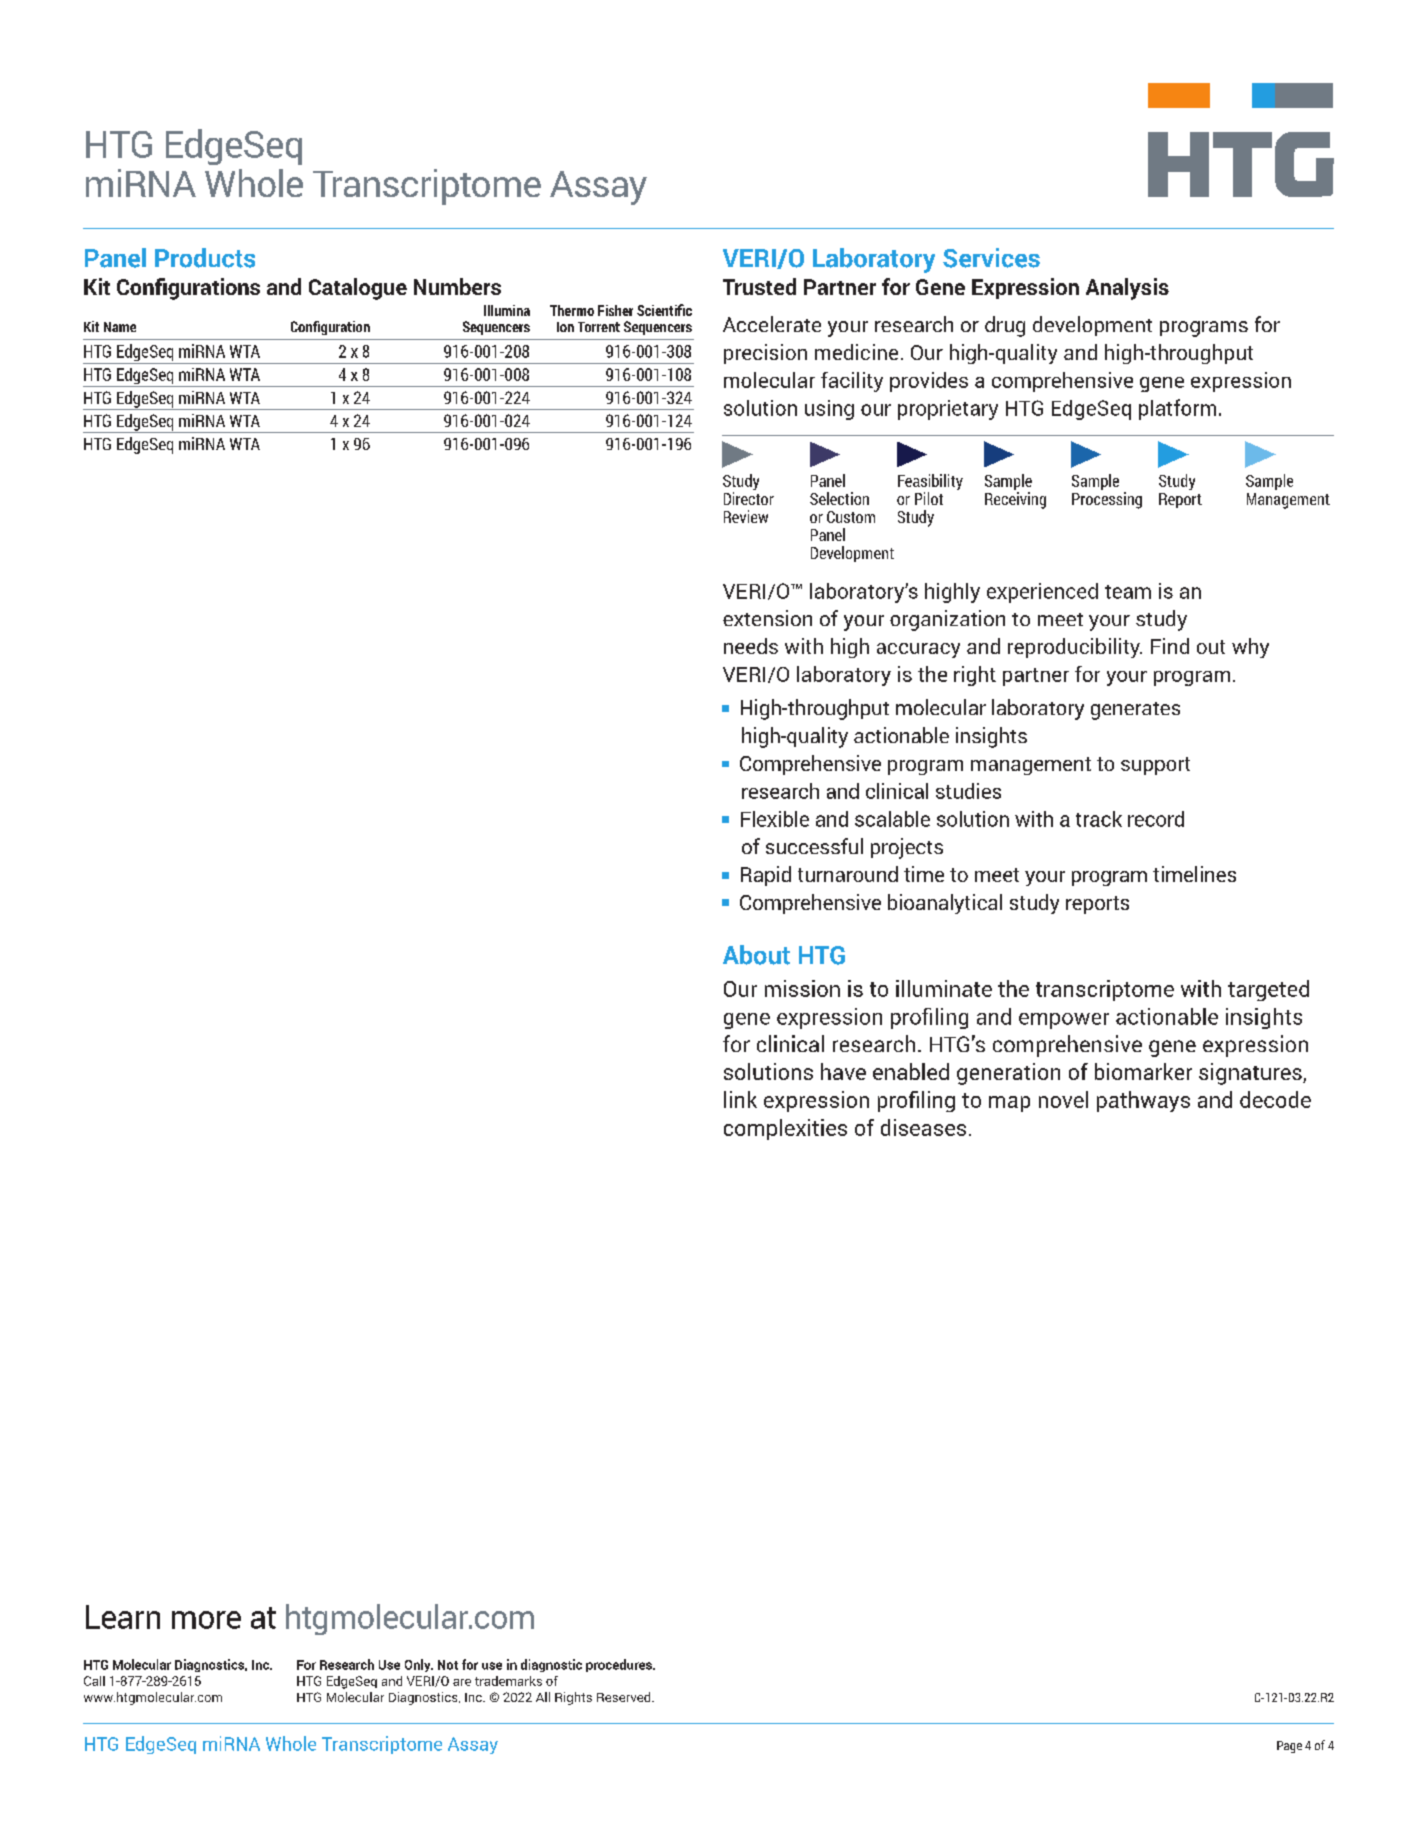 The width and height of the page is (1417, 1834). Describe the element at coordinates (785, 1129) in the page. I see `complexities` at that location.
